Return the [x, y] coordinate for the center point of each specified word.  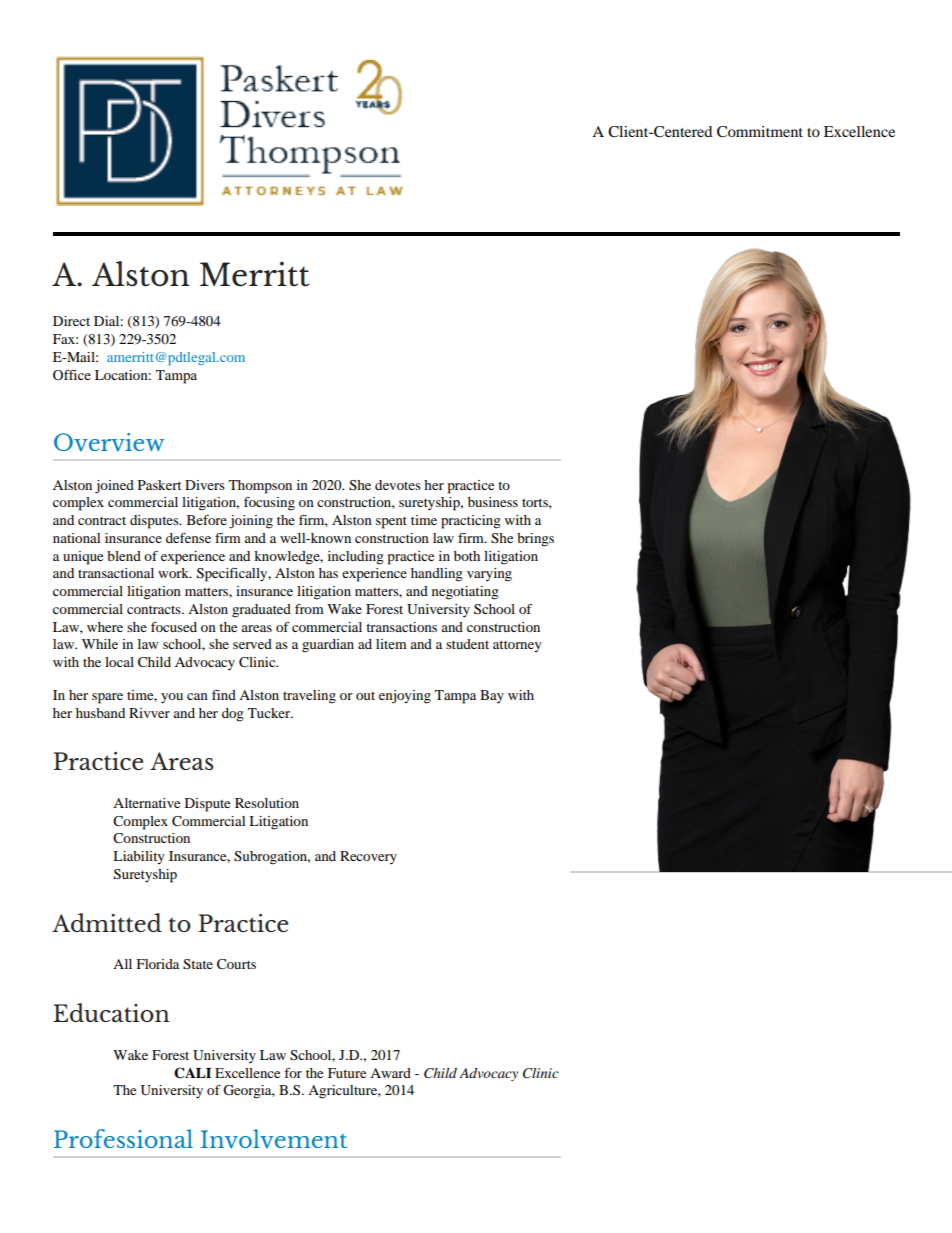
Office [72, 375]
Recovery [368, 857]
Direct [71, 321]
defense [188, 538]
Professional [123, 1138]
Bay [492, 696]
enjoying [405, 697]
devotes [398, 485]
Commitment [760, 132]
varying [489, 575]
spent [391, 523]
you [172, 698]
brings [535, 540]
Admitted [107, 922]
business [493, 502]
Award [390, 1073]
